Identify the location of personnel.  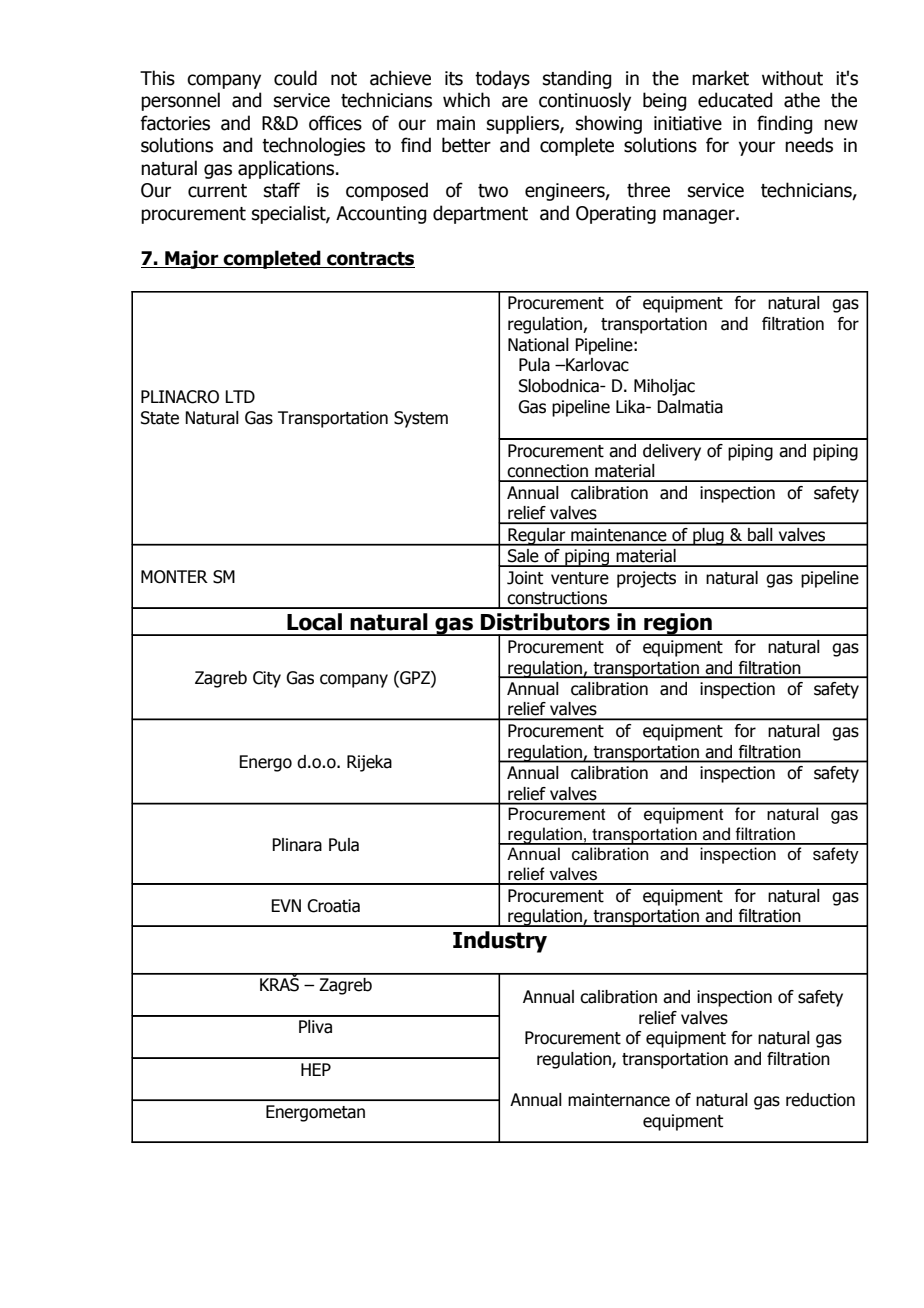
(180, 101).
